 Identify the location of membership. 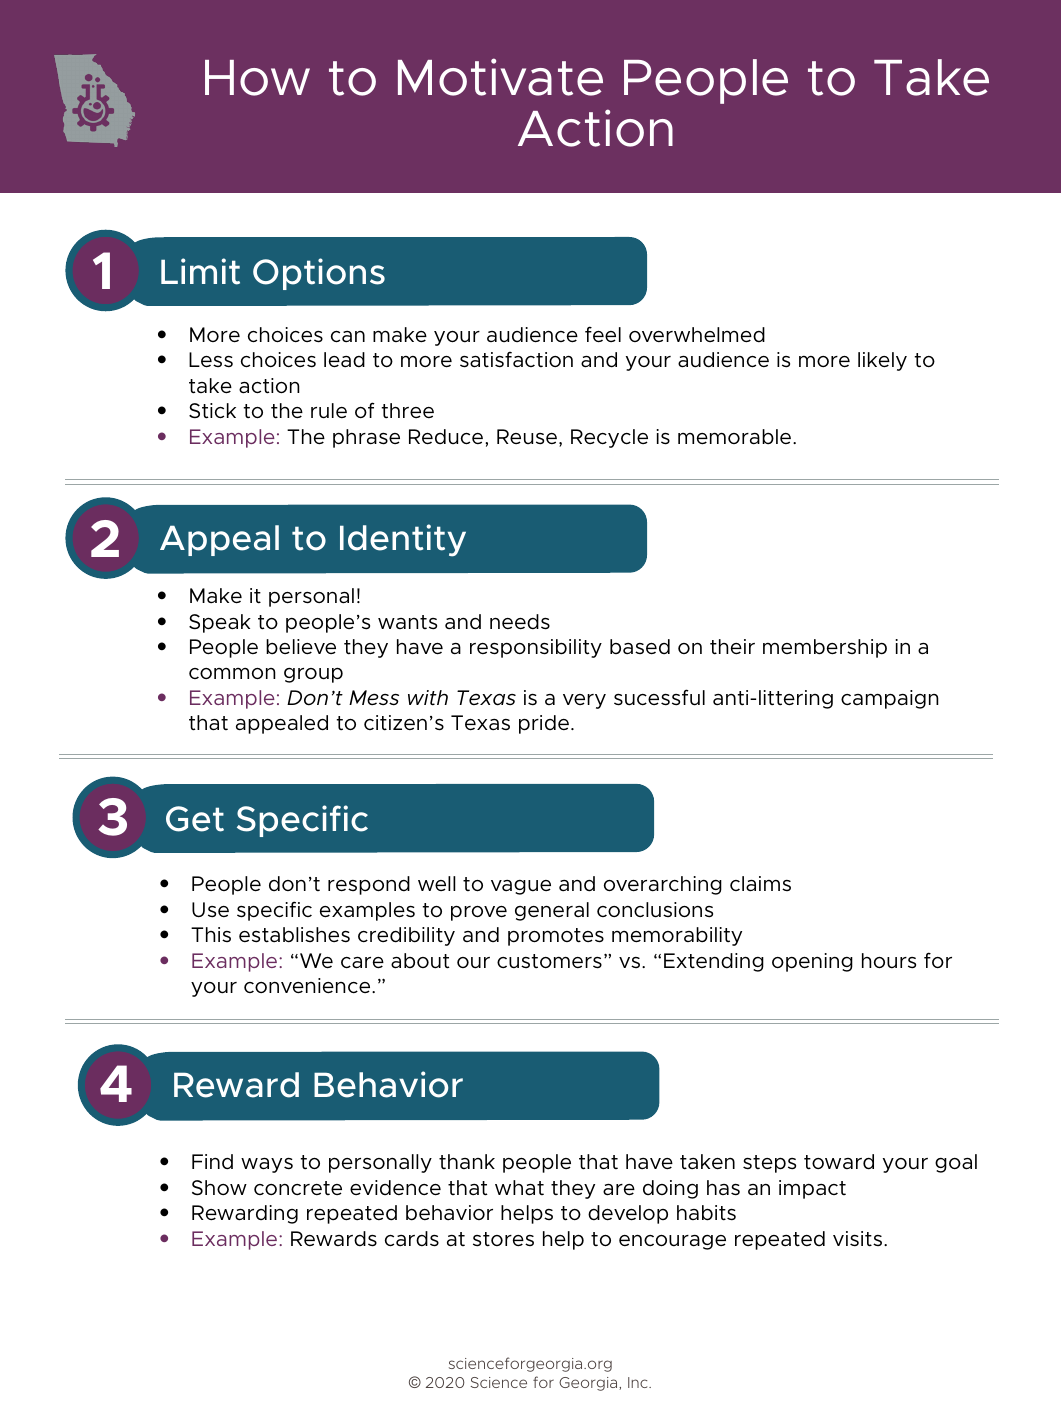
(825, 648).
